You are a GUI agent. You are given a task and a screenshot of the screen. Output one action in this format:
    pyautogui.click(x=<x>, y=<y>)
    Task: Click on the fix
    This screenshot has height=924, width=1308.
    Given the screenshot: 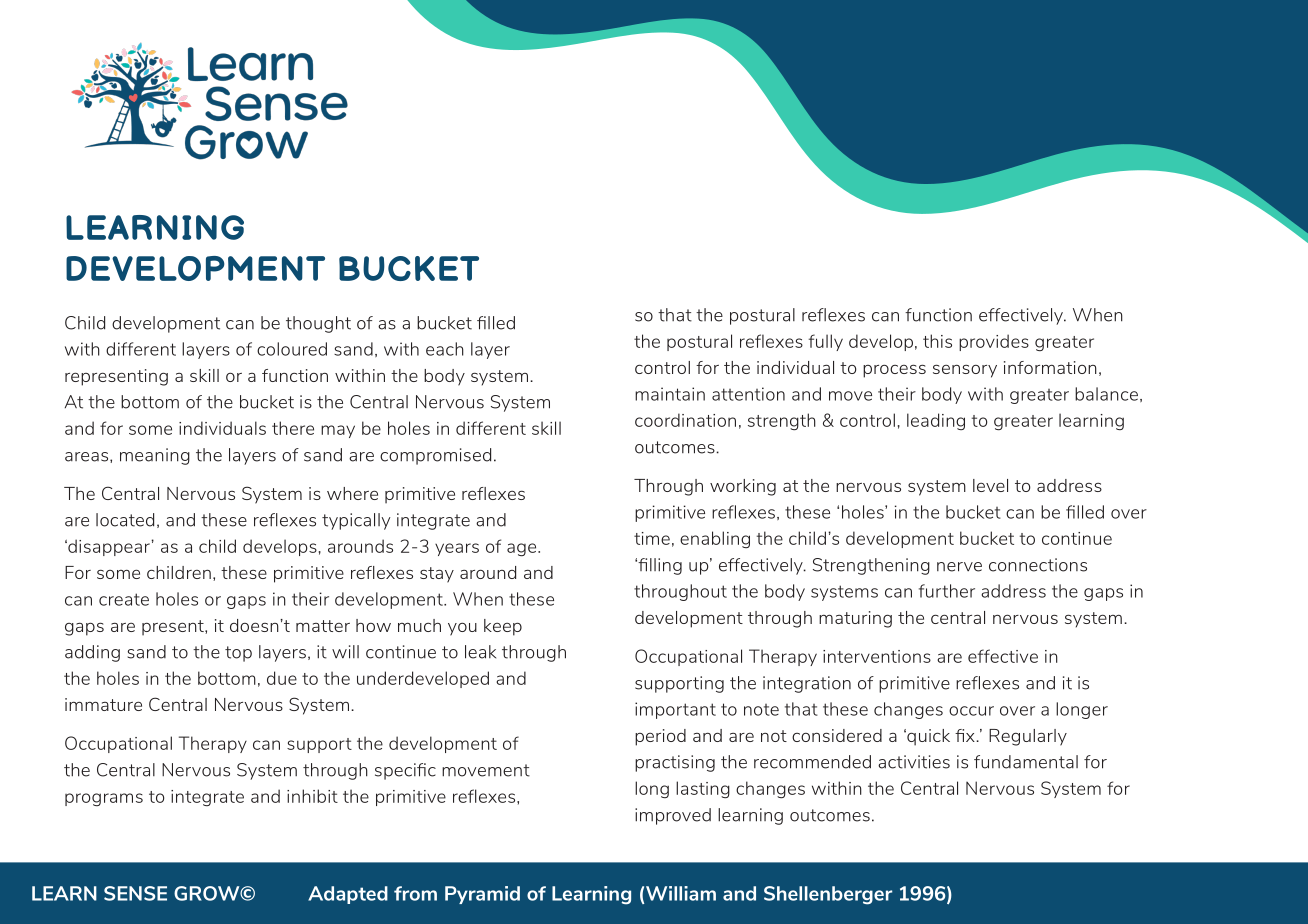 What is the action you would take?
    pyautogui.click(x=966, y=735)
